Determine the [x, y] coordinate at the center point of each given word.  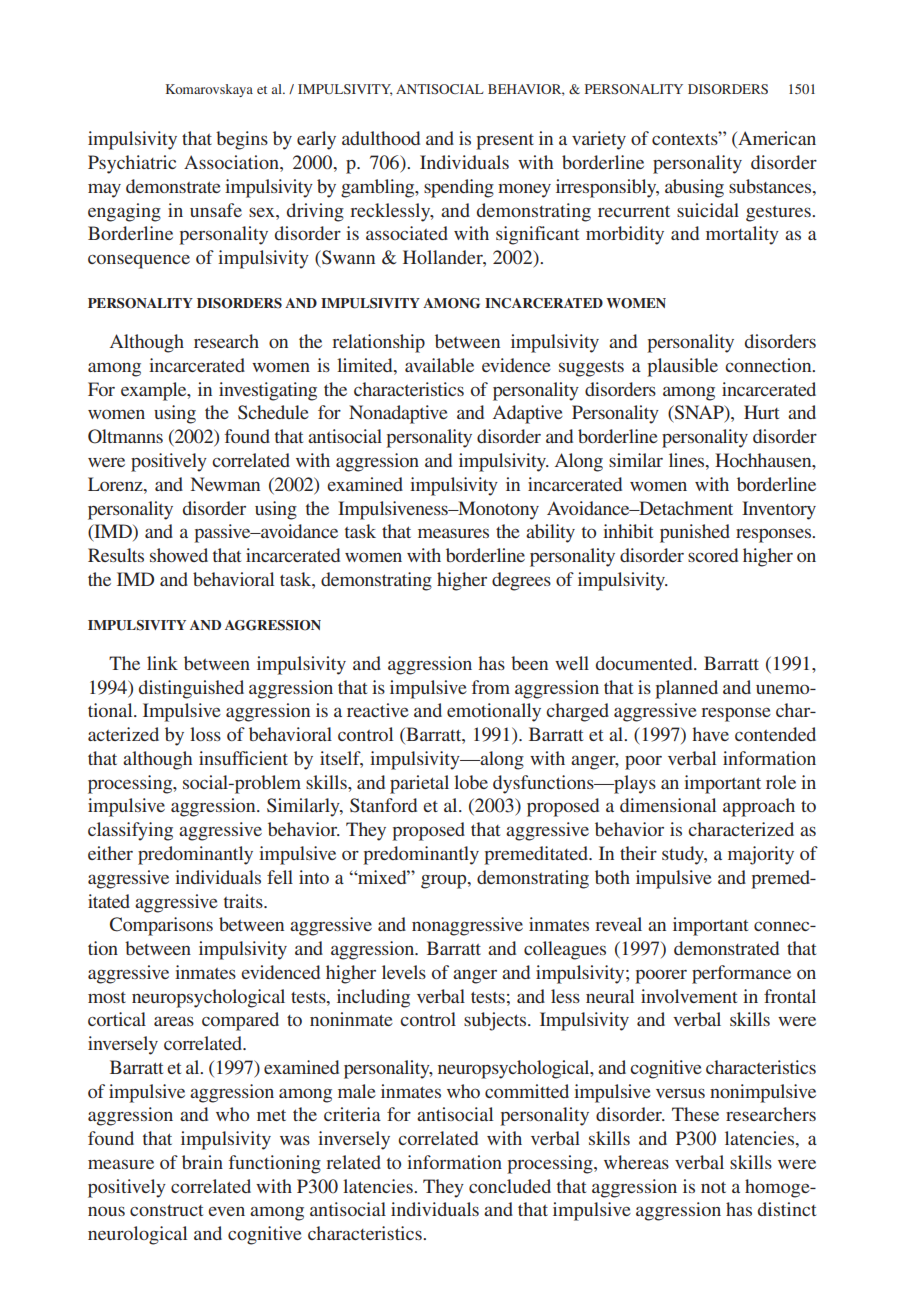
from [491, 687]
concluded [510, 1186]
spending [459, 188]
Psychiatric [132, 164]
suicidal [708, 210]
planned [686, 689]
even [226, 1211]
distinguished [191, 689]
